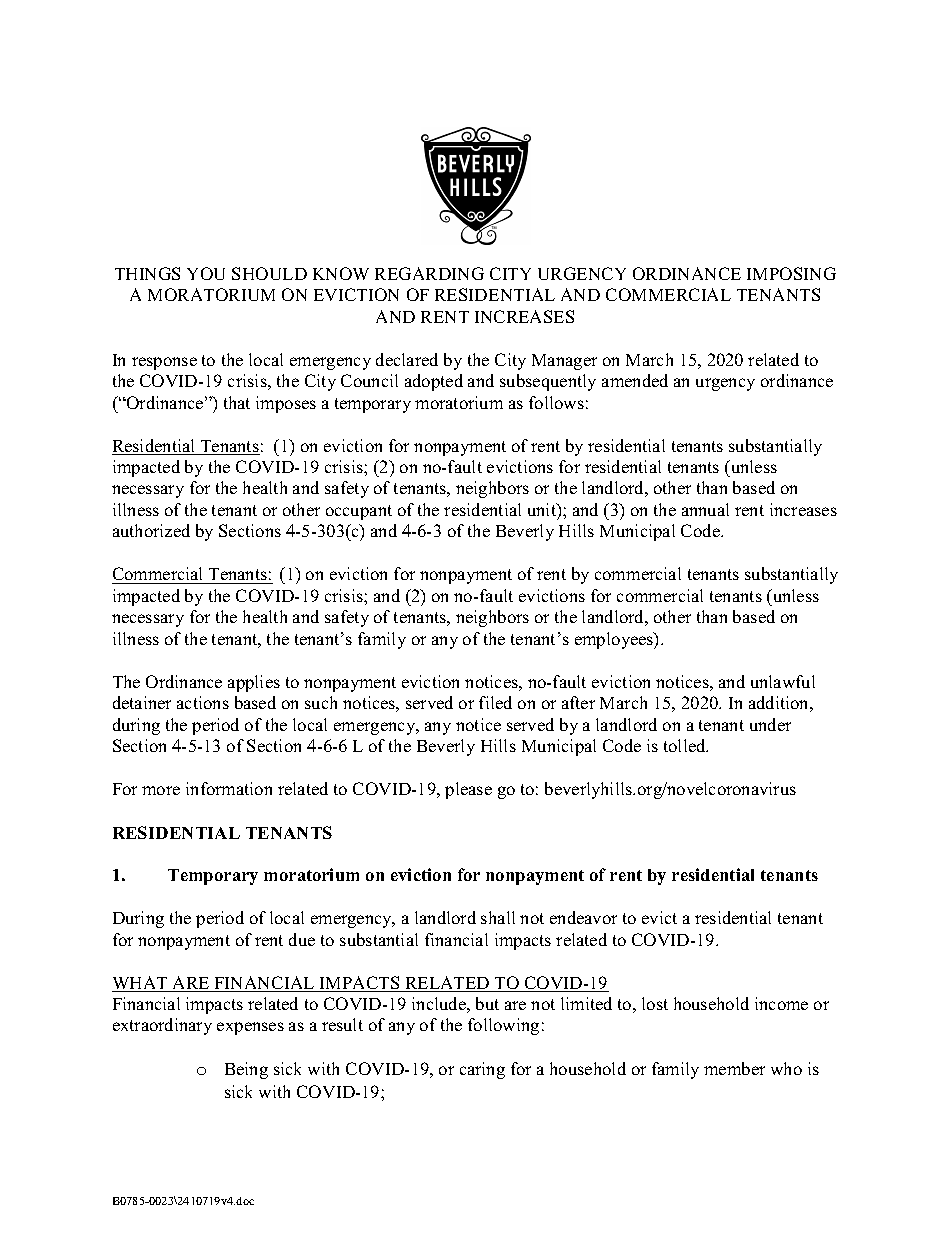  Describe the element at coordinates (151, 530) in the screenshot. I see `authorized` at that location.
